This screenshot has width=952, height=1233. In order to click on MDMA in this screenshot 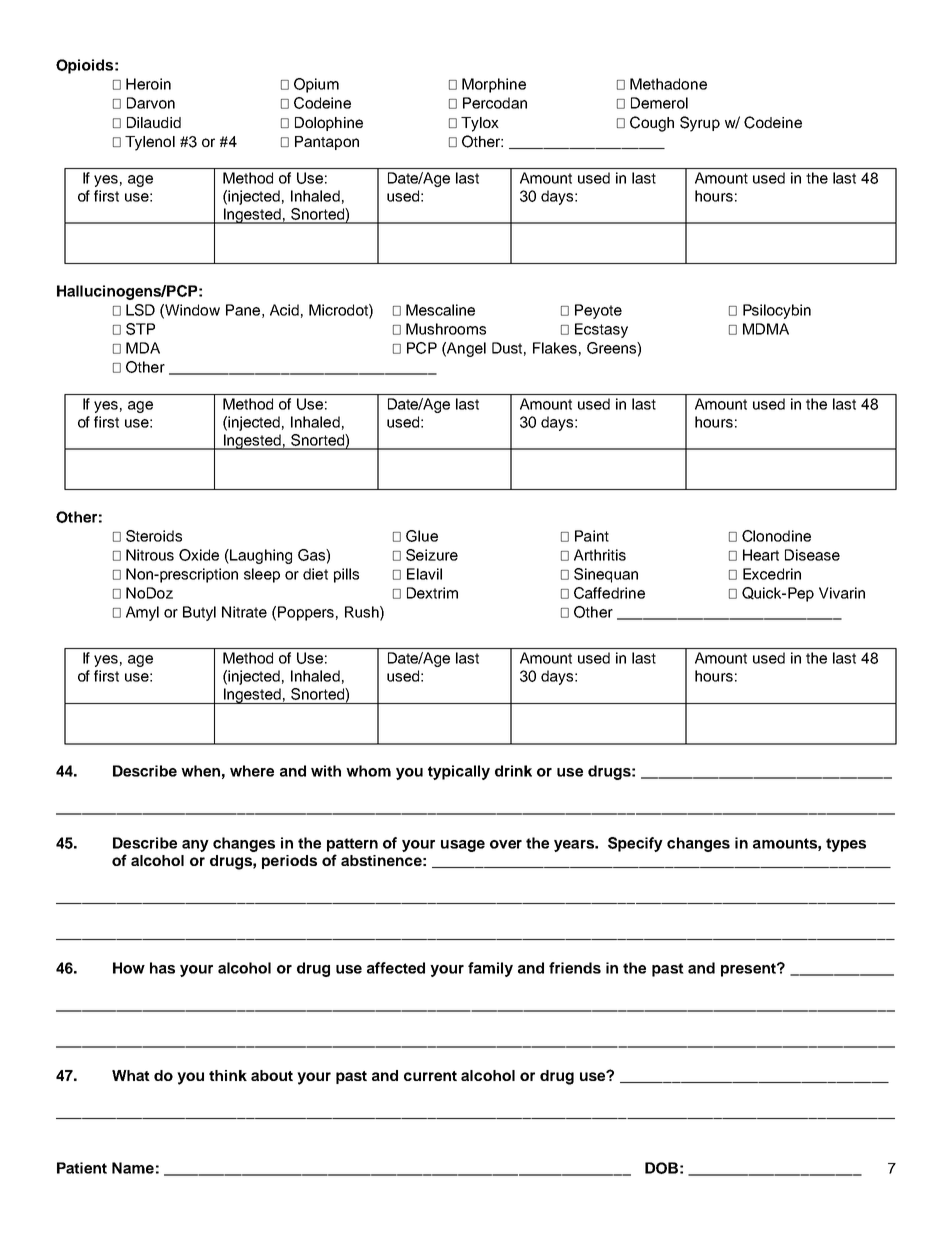, I will do `click(766, 329)`.
